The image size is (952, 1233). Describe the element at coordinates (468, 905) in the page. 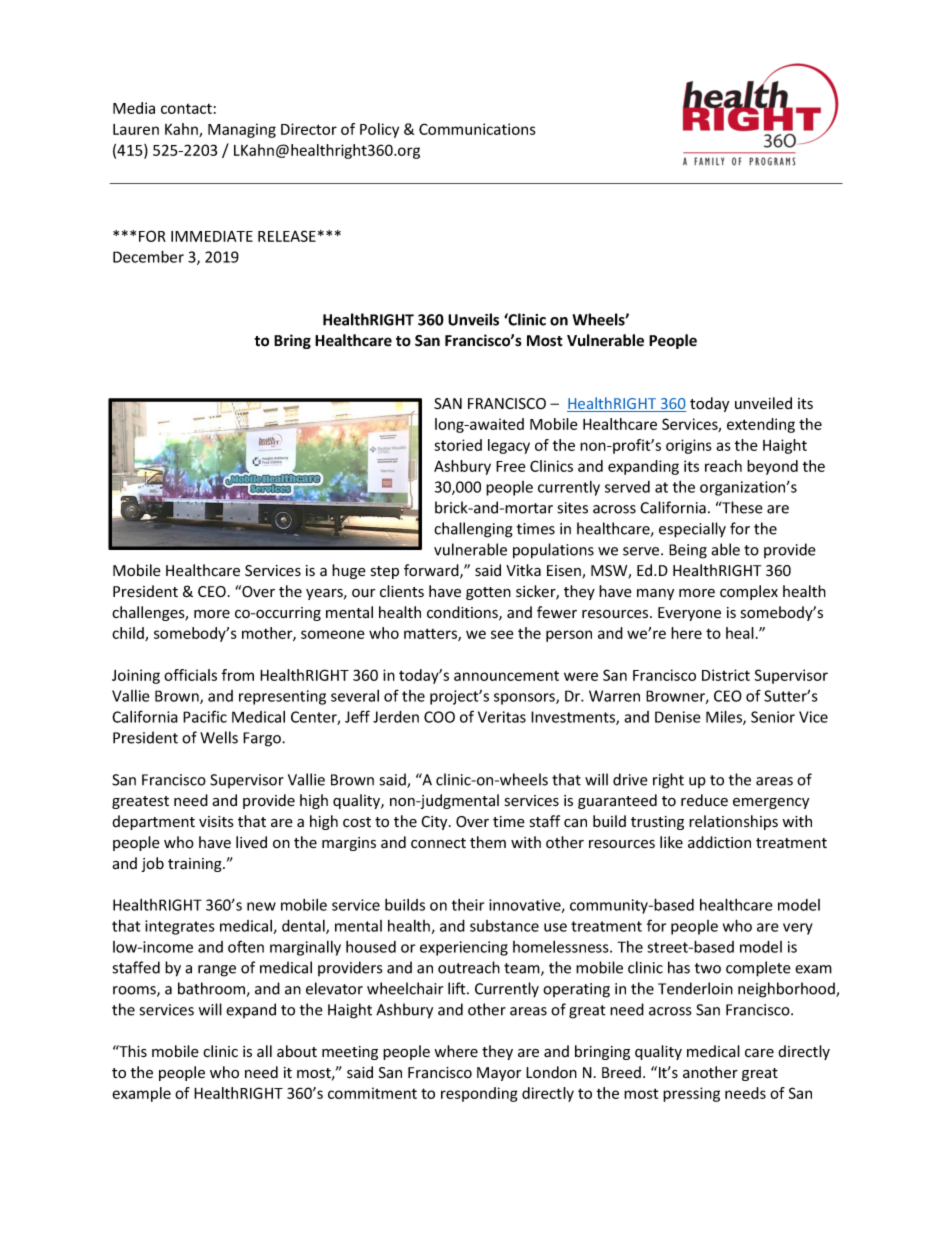

I see `their` at that location.
